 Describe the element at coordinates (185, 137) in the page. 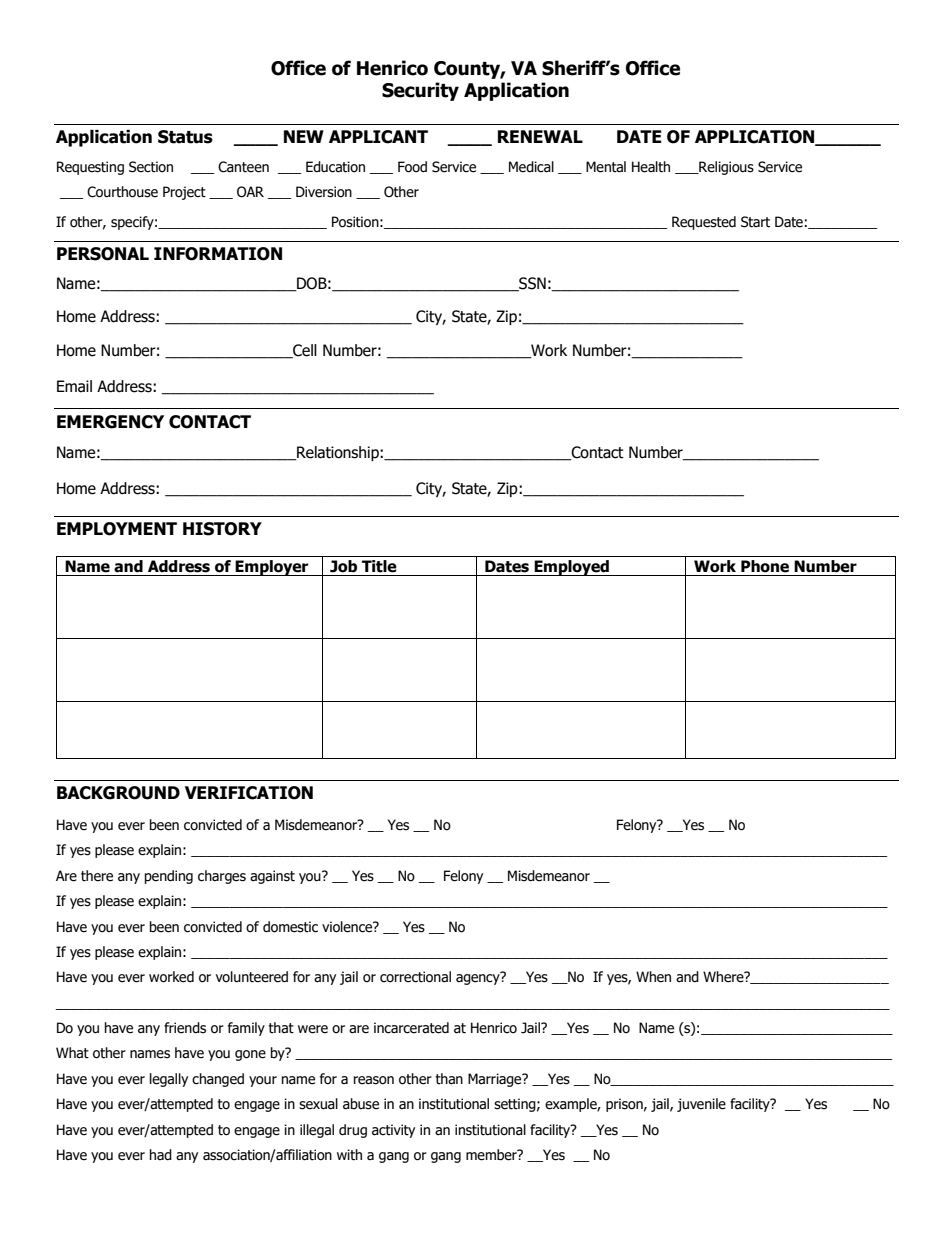

I see `Status` at that location.
